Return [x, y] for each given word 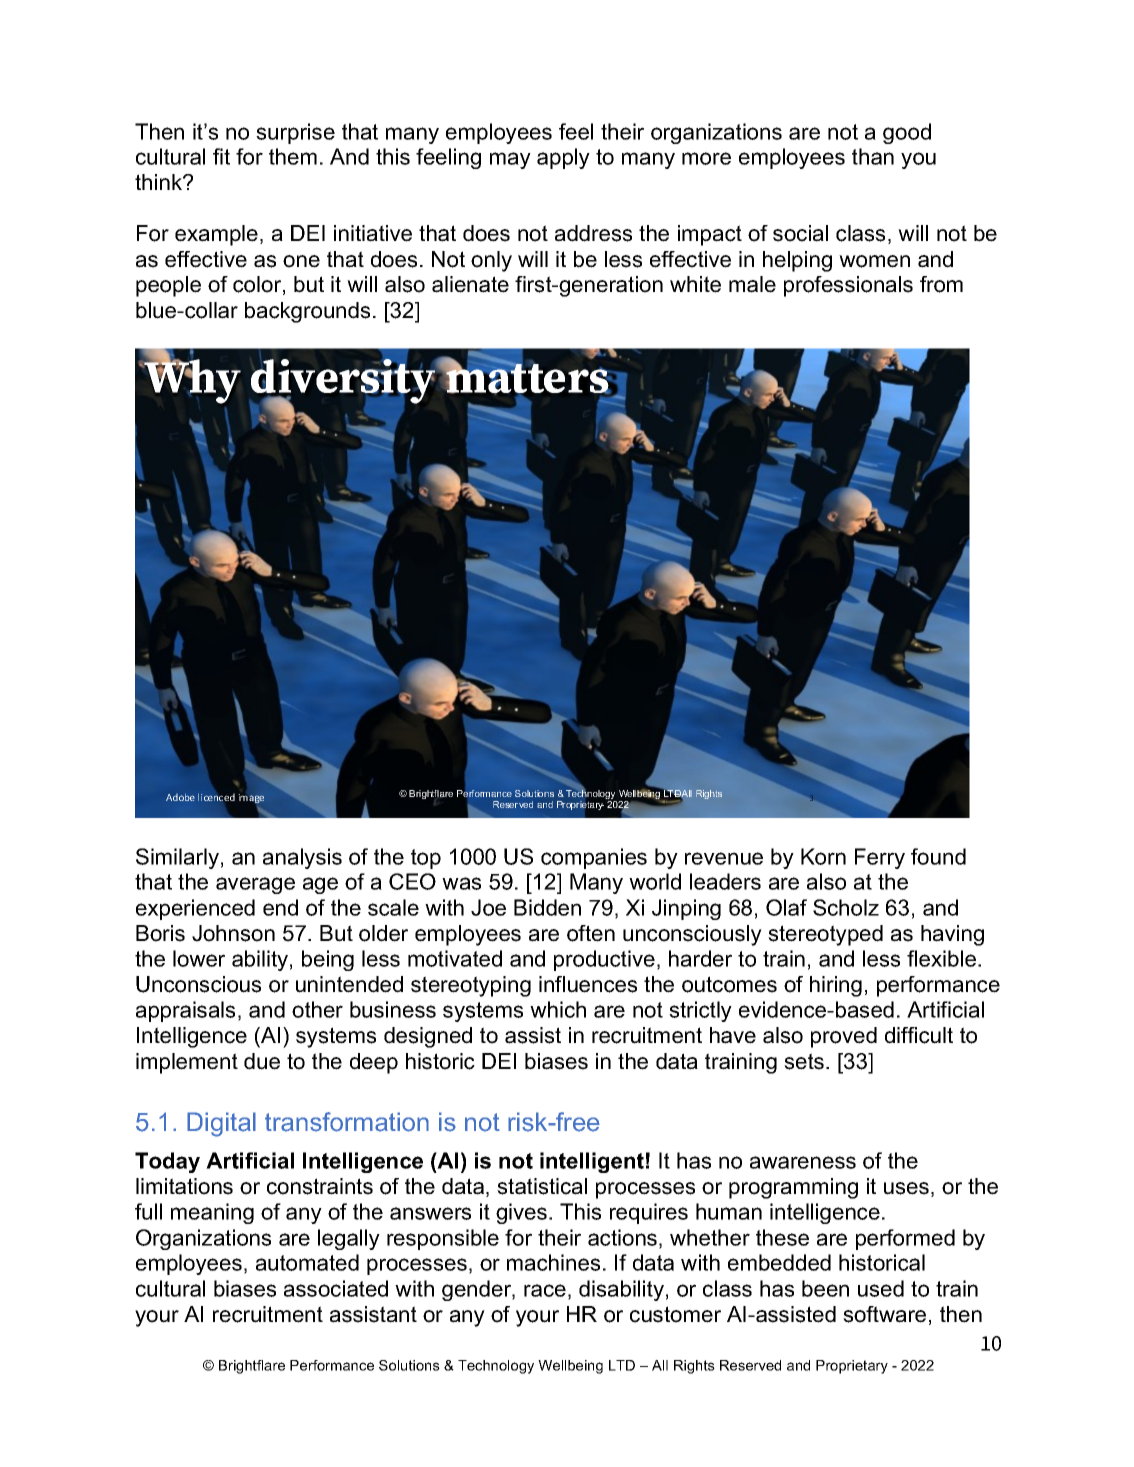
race [545, 1290]
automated [307, 1262]
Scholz [846, 907]
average [255, 885]
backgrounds [307, 312]
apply [563, 158]
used [881, 1288]
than [873, 156]
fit [221, 156]
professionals [848, 286]
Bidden [547, 907]
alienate [470, 284]
